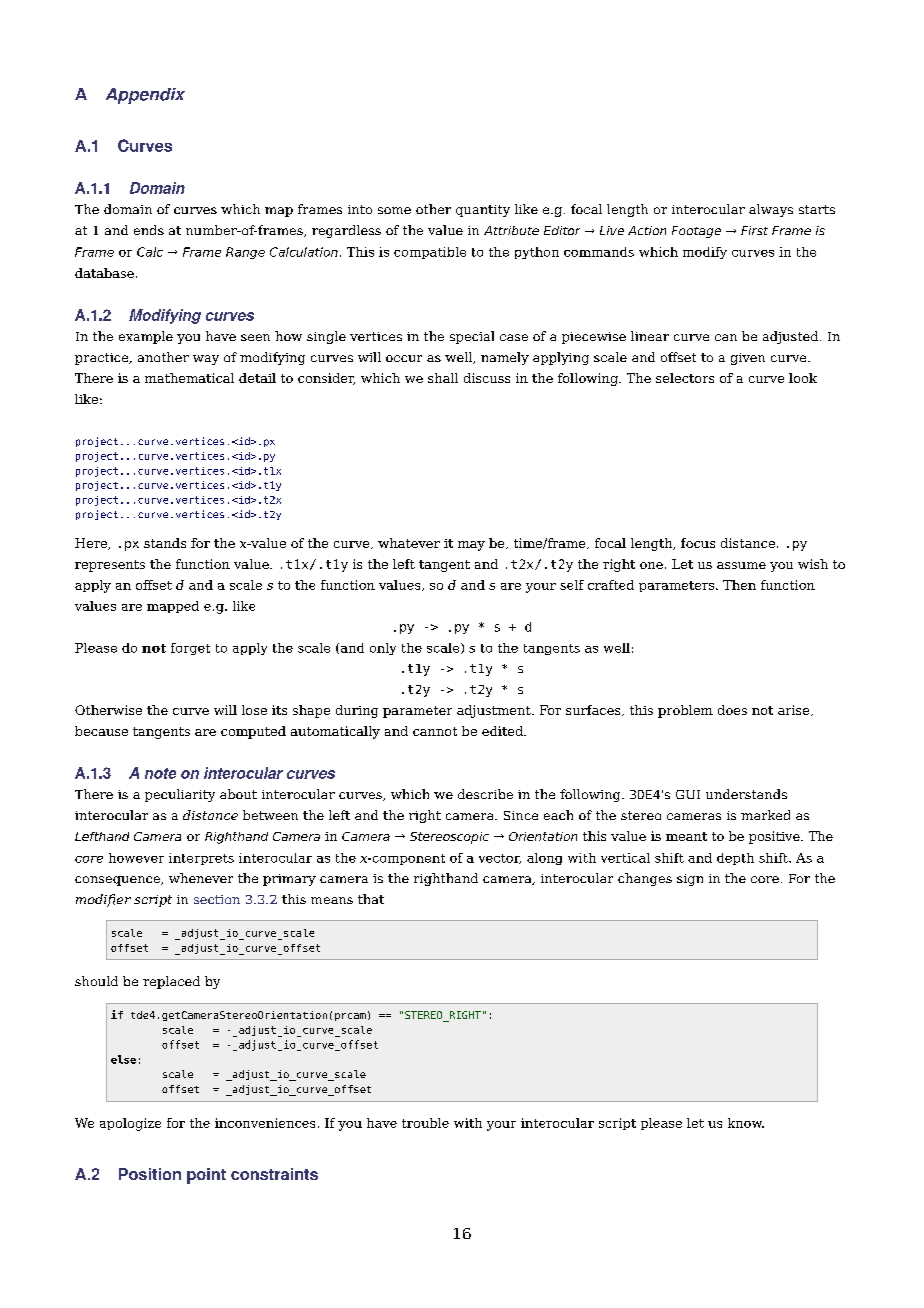  I want to click on quantity, so click(483, 211).
